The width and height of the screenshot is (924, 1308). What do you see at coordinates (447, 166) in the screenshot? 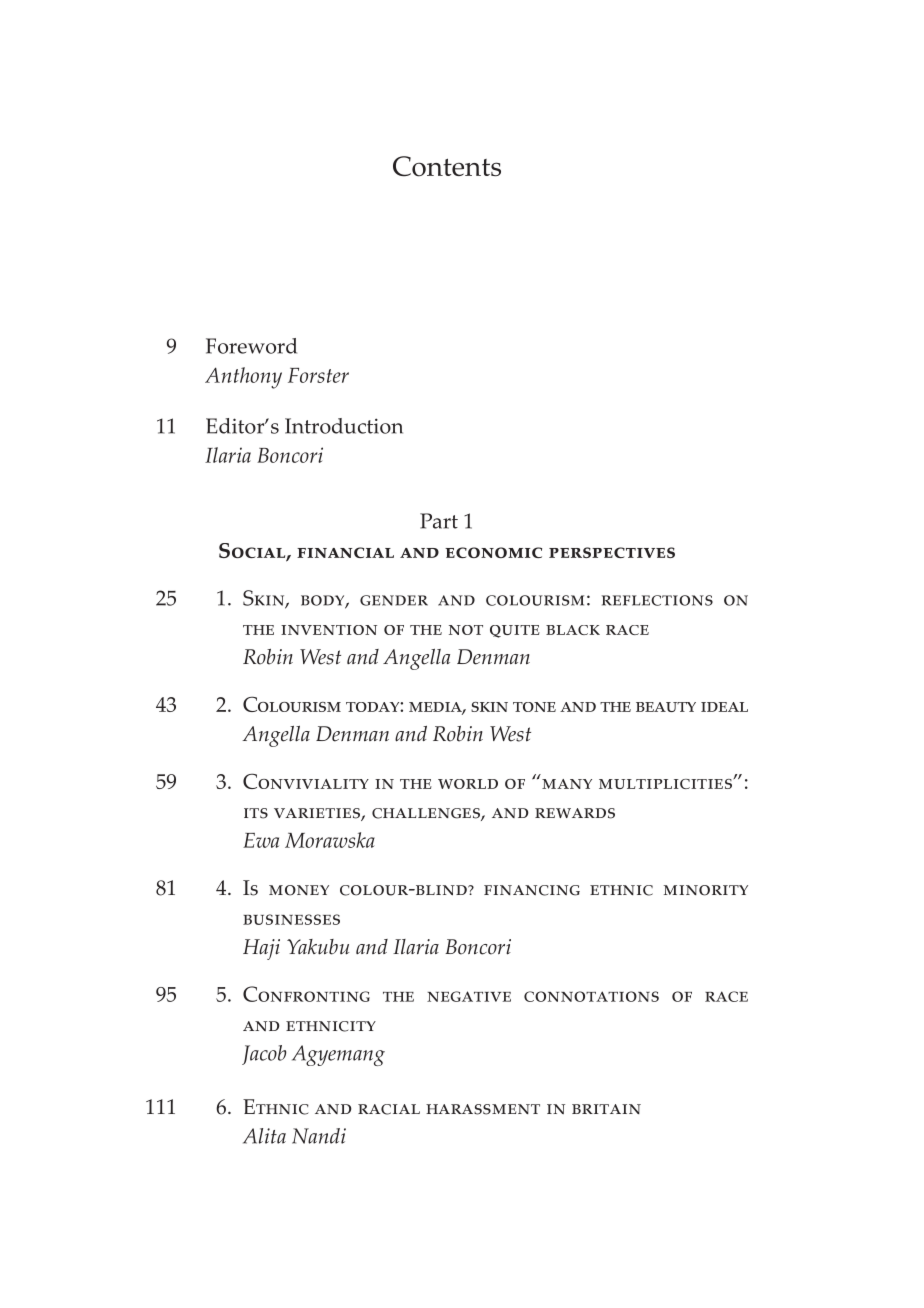
I see `Contents` at bounding box center [447, 166].
